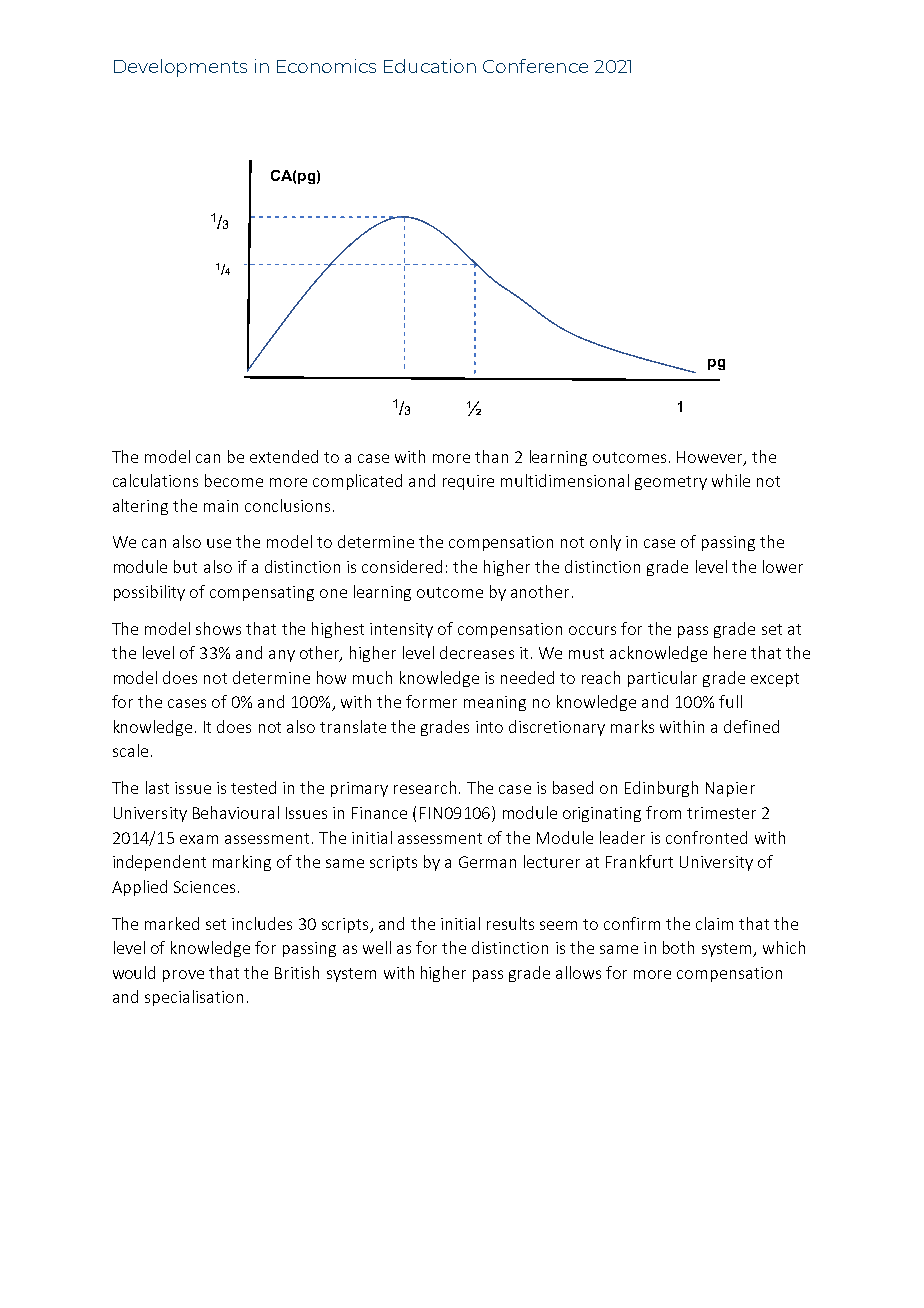 This screenshot has width=924, height=1308. Describe the element at coordinates (183, 976) in the screenshot. I see `prove` at that location.
